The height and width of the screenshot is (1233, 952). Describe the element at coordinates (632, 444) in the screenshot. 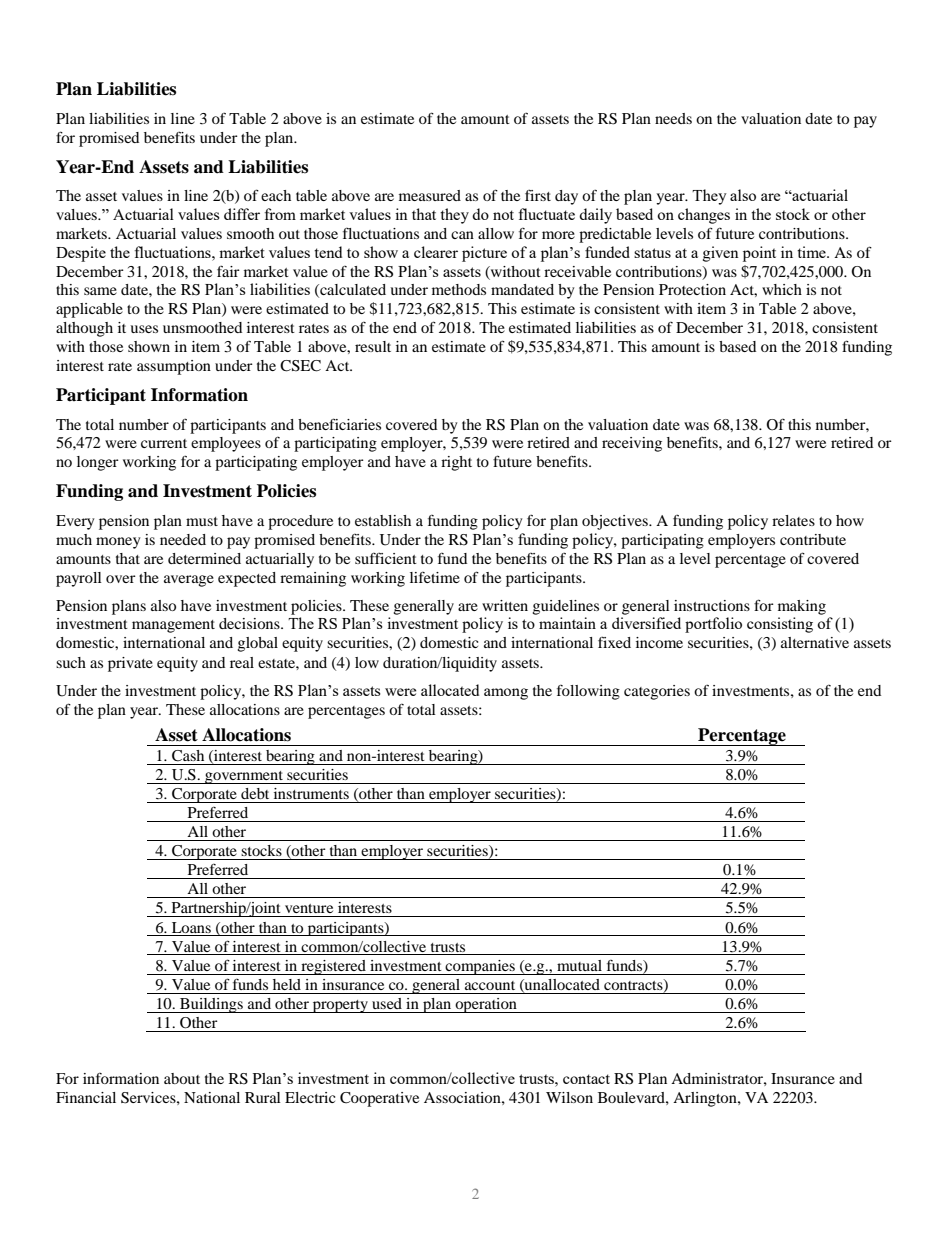

I see `receiving` at that location.
